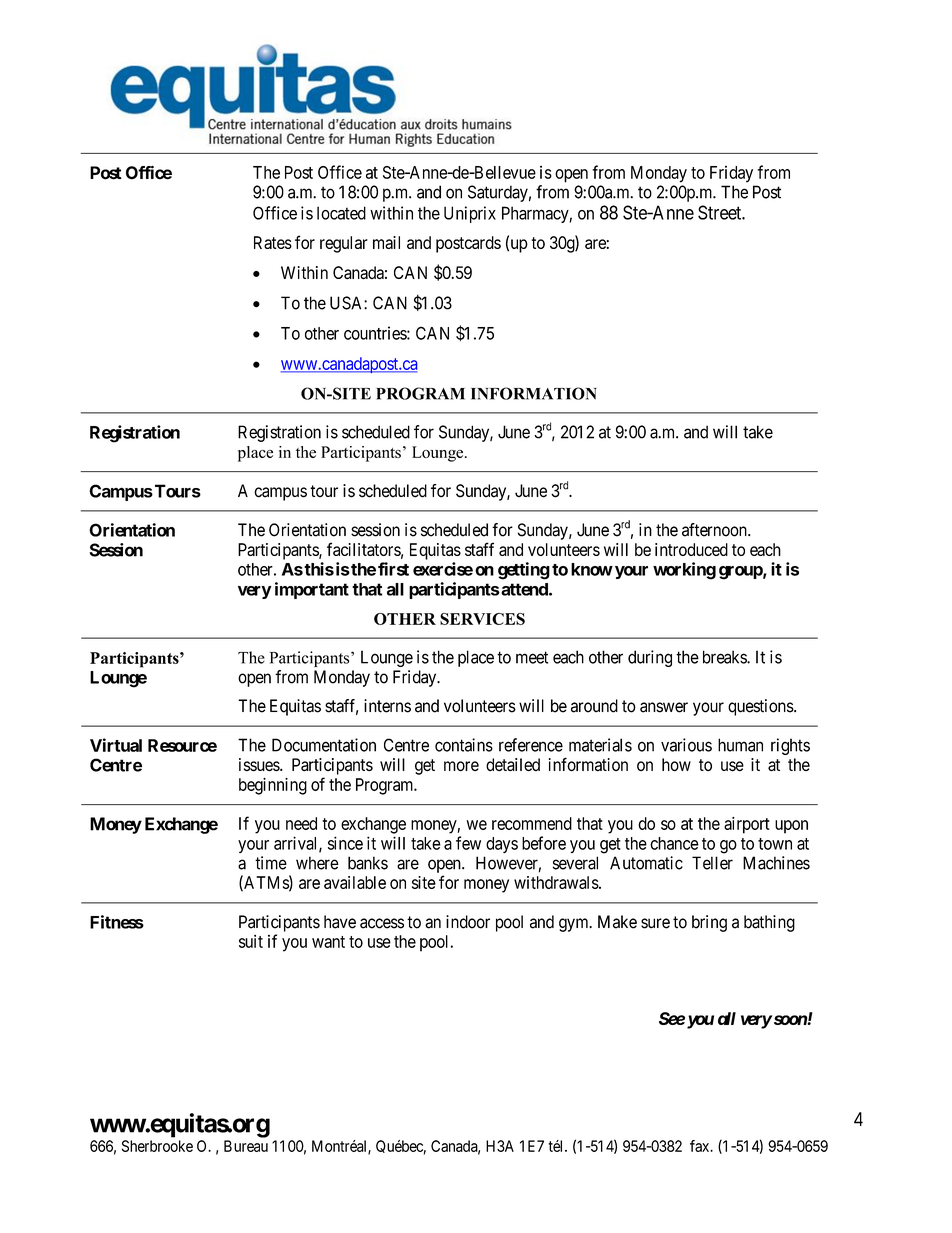 The height and width of the page is (1233, 952). I want to click on first, so click(393, 569).
